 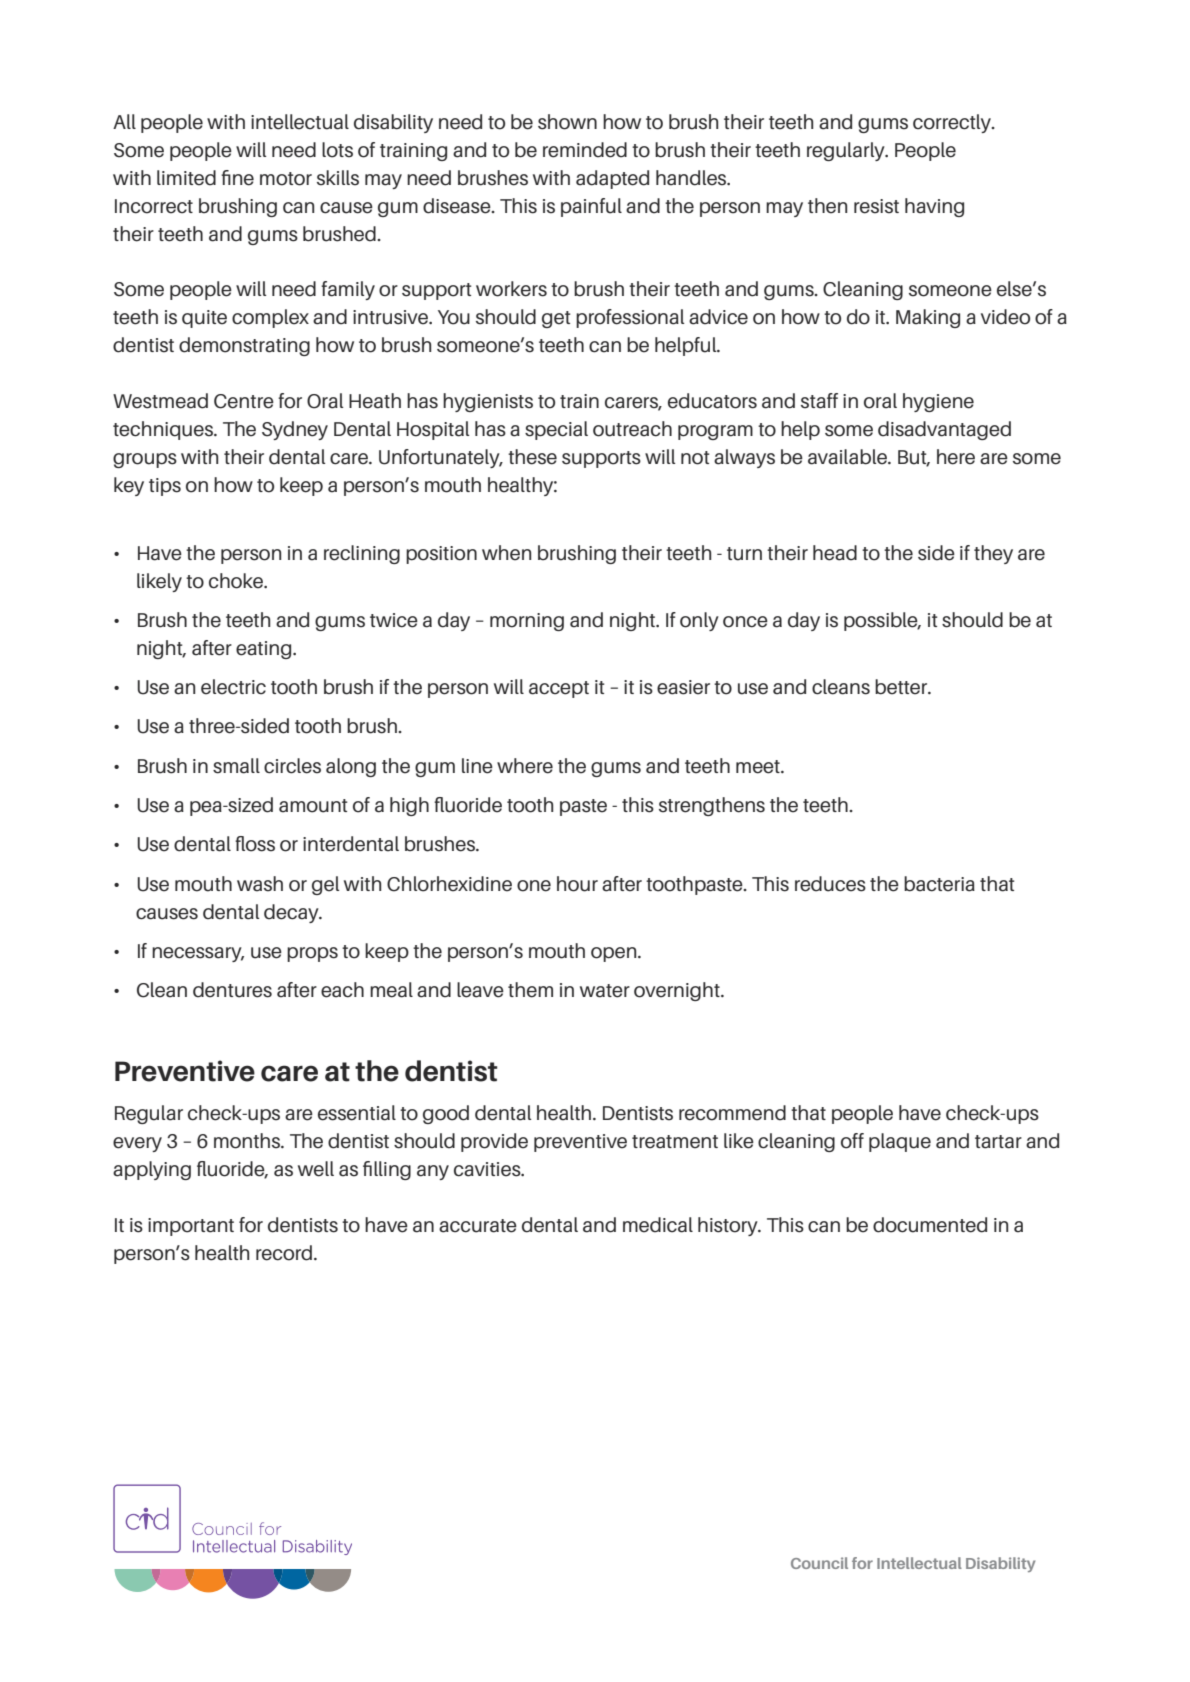 I want to click on months, so click(x=248, y=1141).
